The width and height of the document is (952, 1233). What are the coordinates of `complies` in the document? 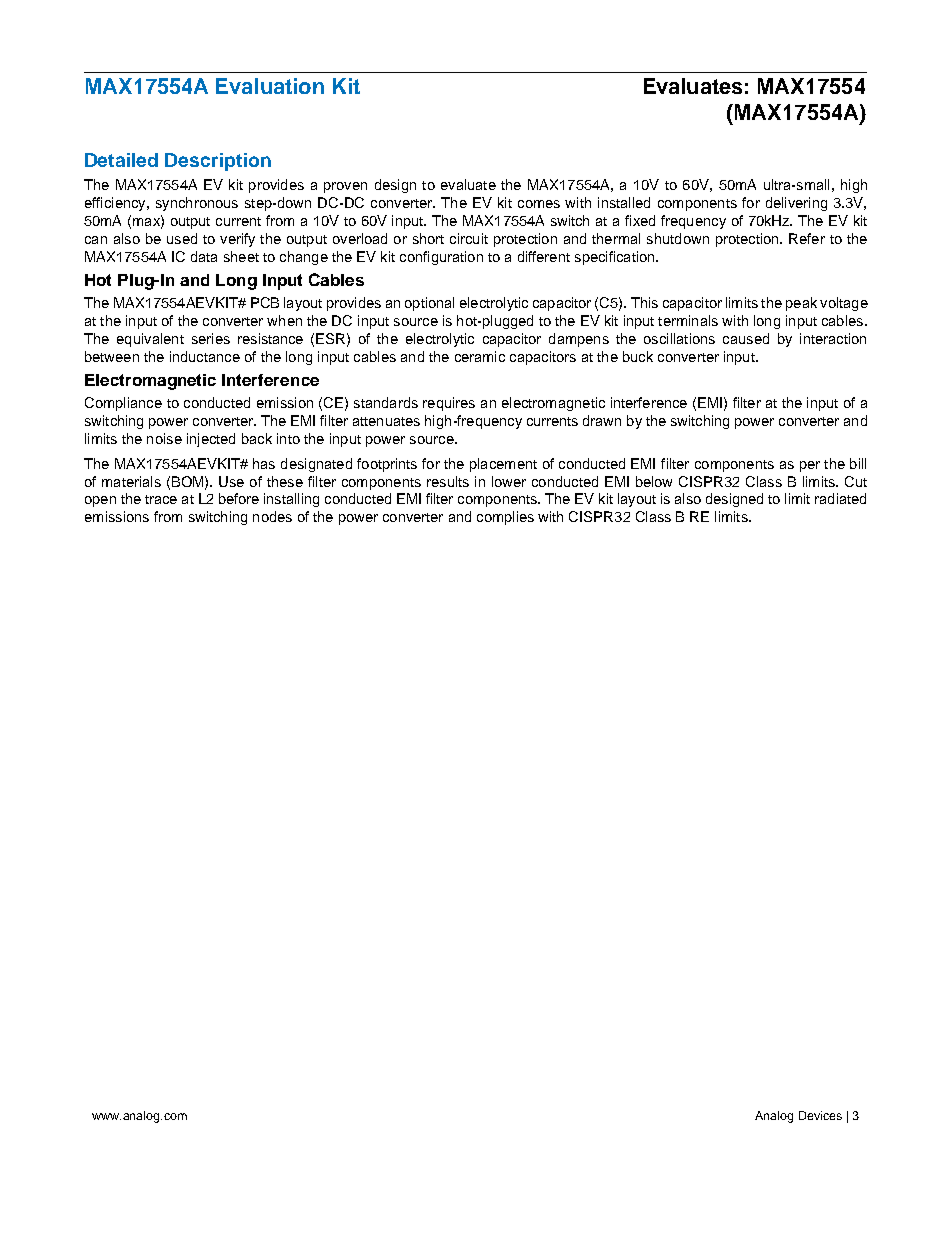 It's located at (505, 518).
